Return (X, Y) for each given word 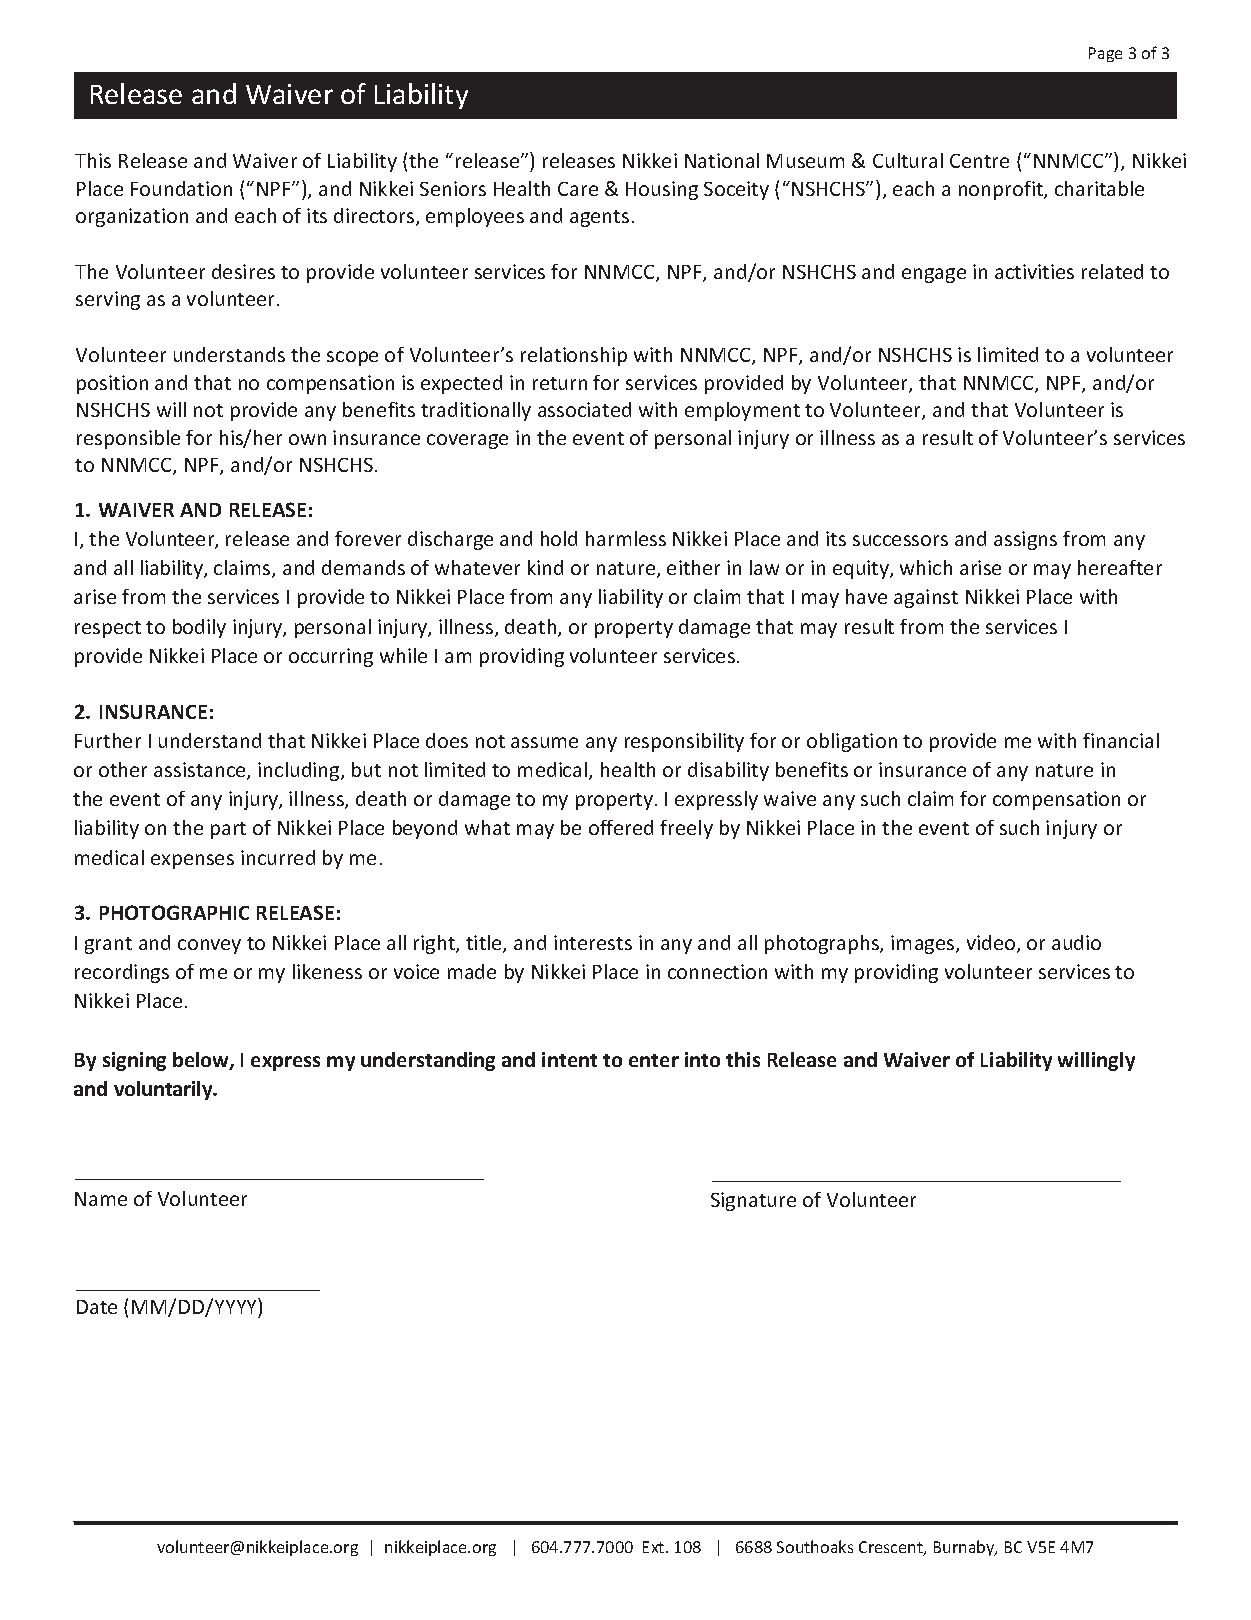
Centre (979, 161)
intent (569, 1059)
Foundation (181, 188)
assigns (1025, 540)
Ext (655, 1547)
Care (578, 189)
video (992, 944)
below (202, 1061)
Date (97, 1307)
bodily (199, 628)
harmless (626, 538)
